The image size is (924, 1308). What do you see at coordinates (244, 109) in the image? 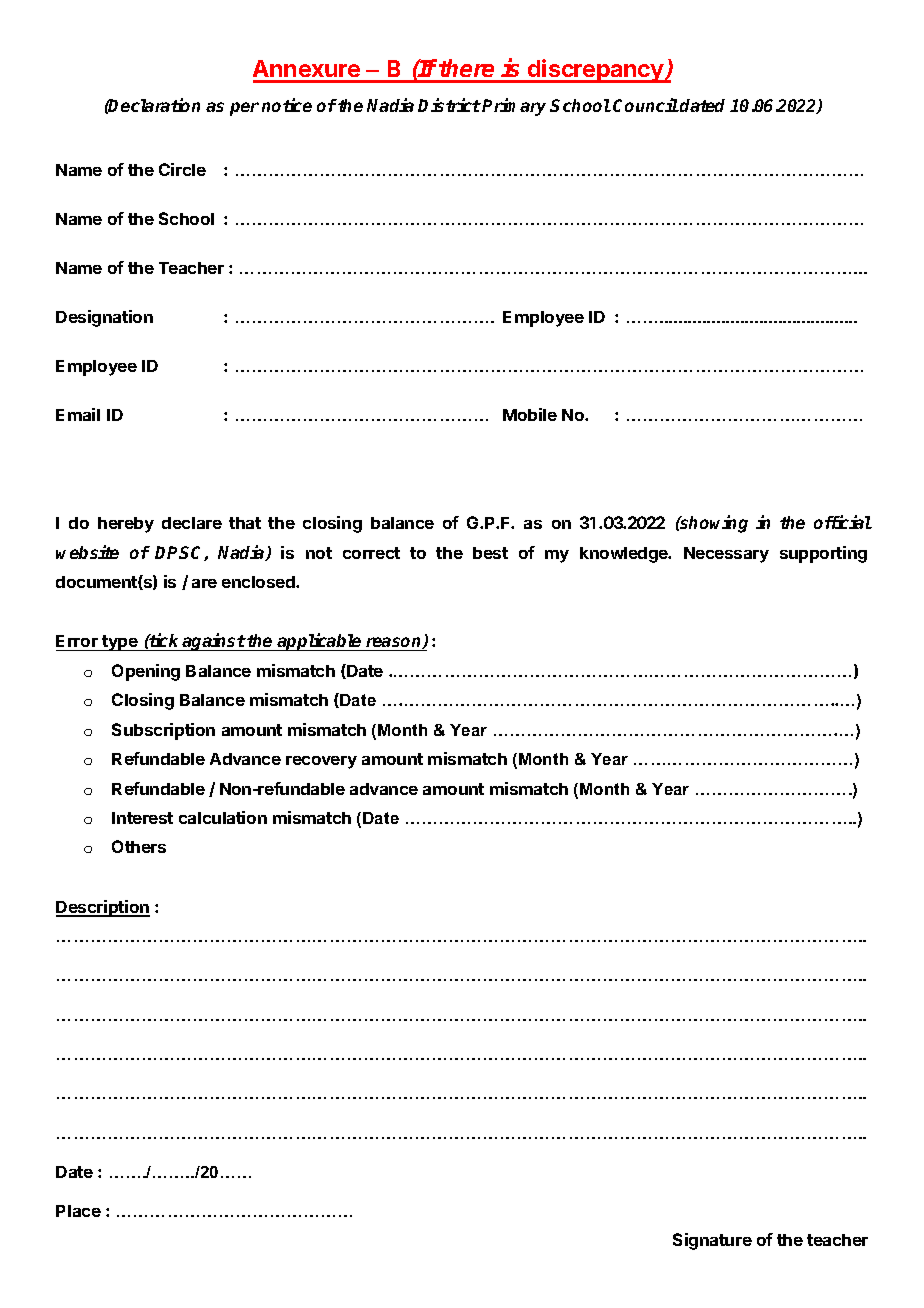
I see `per` at bounding box center [244, 109].
